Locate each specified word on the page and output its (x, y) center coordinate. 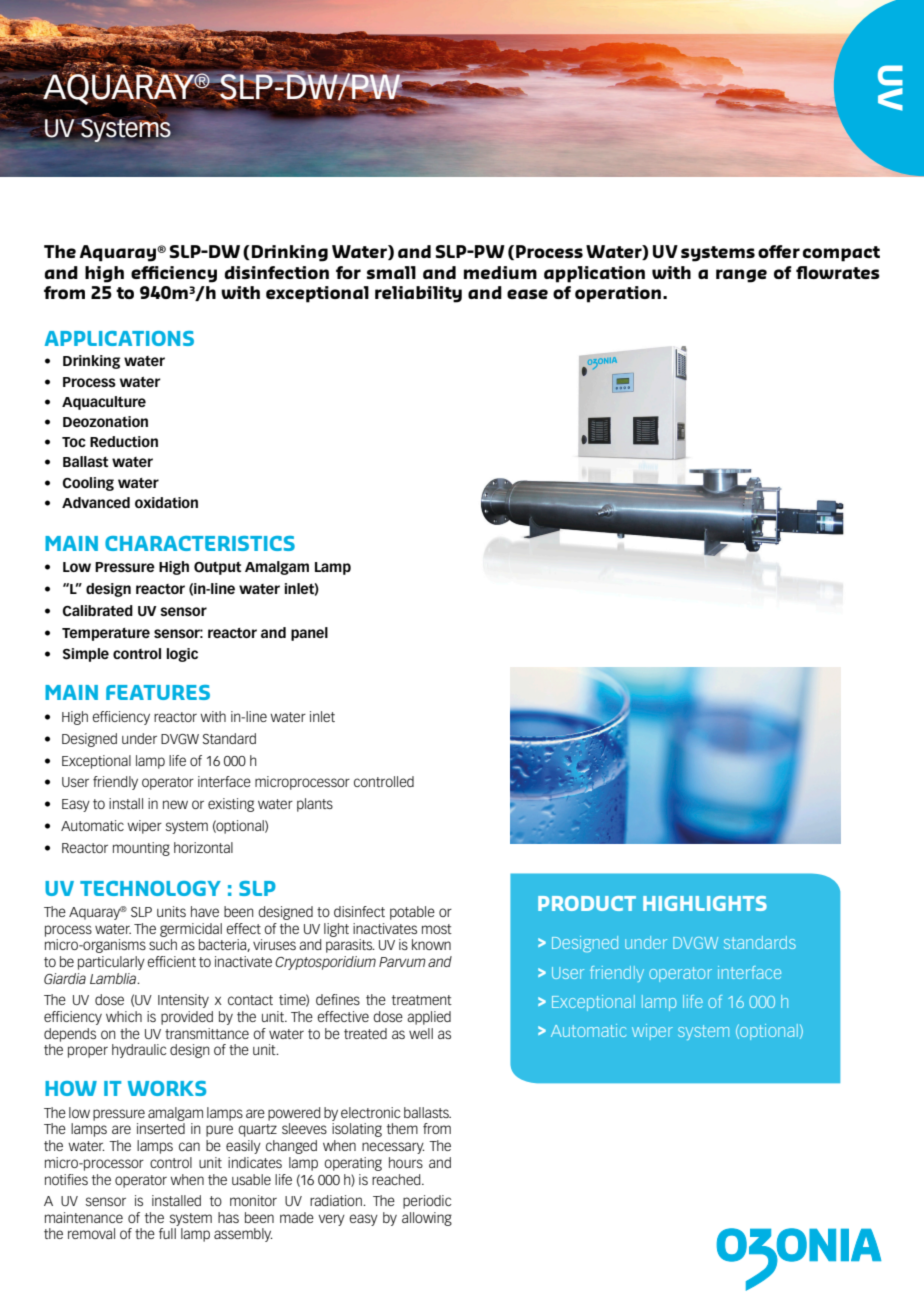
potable (412, 913)
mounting (141, 849)
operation (618, 294)
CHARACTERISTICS (200, 543)
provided (187, 1018)
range (741, 276)
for (348, 272)
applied (429, 1018)
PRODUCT (587, 903)
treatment (422, 1000)
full (167, 1233)
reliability (418, 294)
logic (182, 655)
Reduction (124, 441)
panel (309, 634)
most (437, 929)
